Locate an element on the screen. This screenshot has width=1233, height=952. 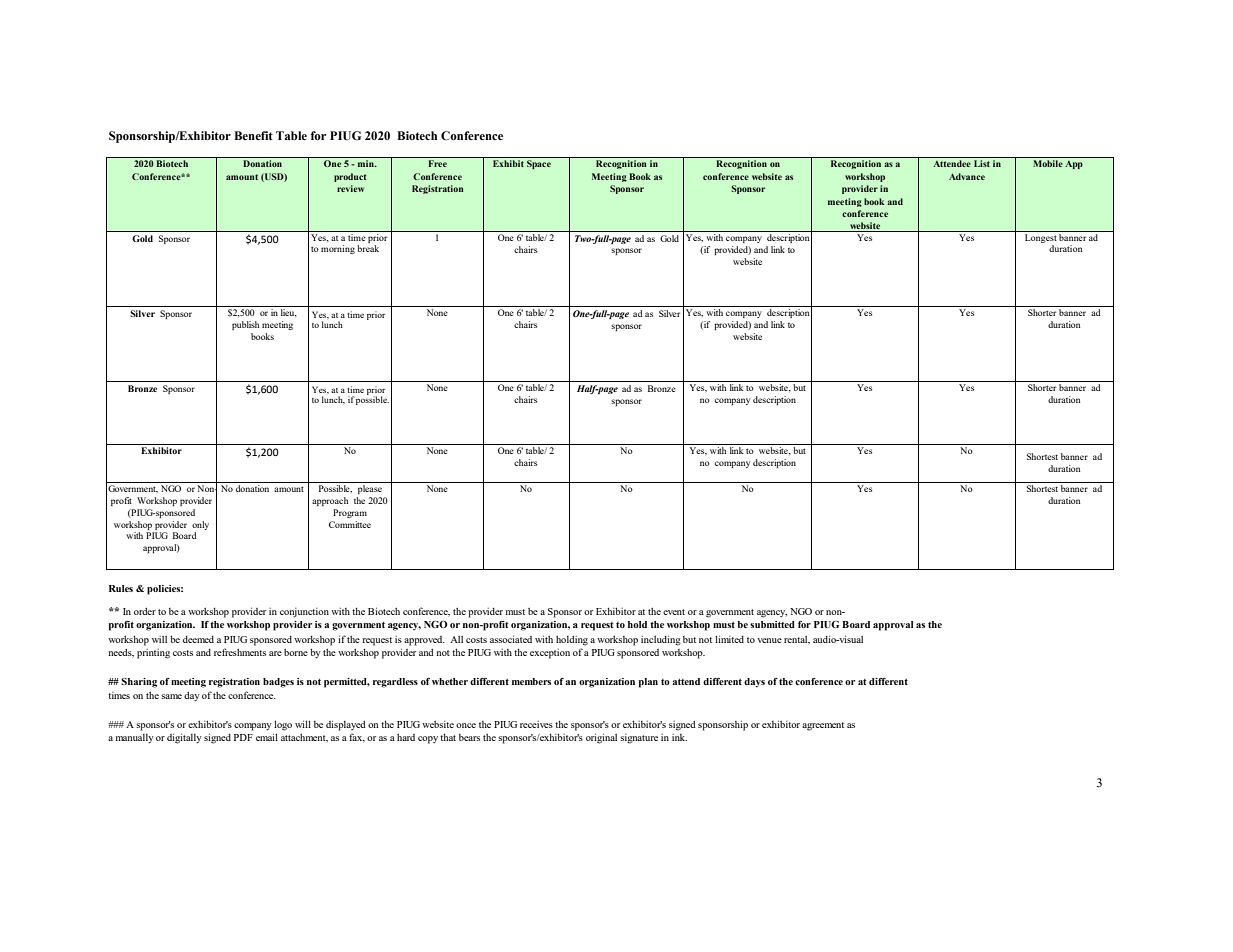
receives is located at coordinates (536, 724).
